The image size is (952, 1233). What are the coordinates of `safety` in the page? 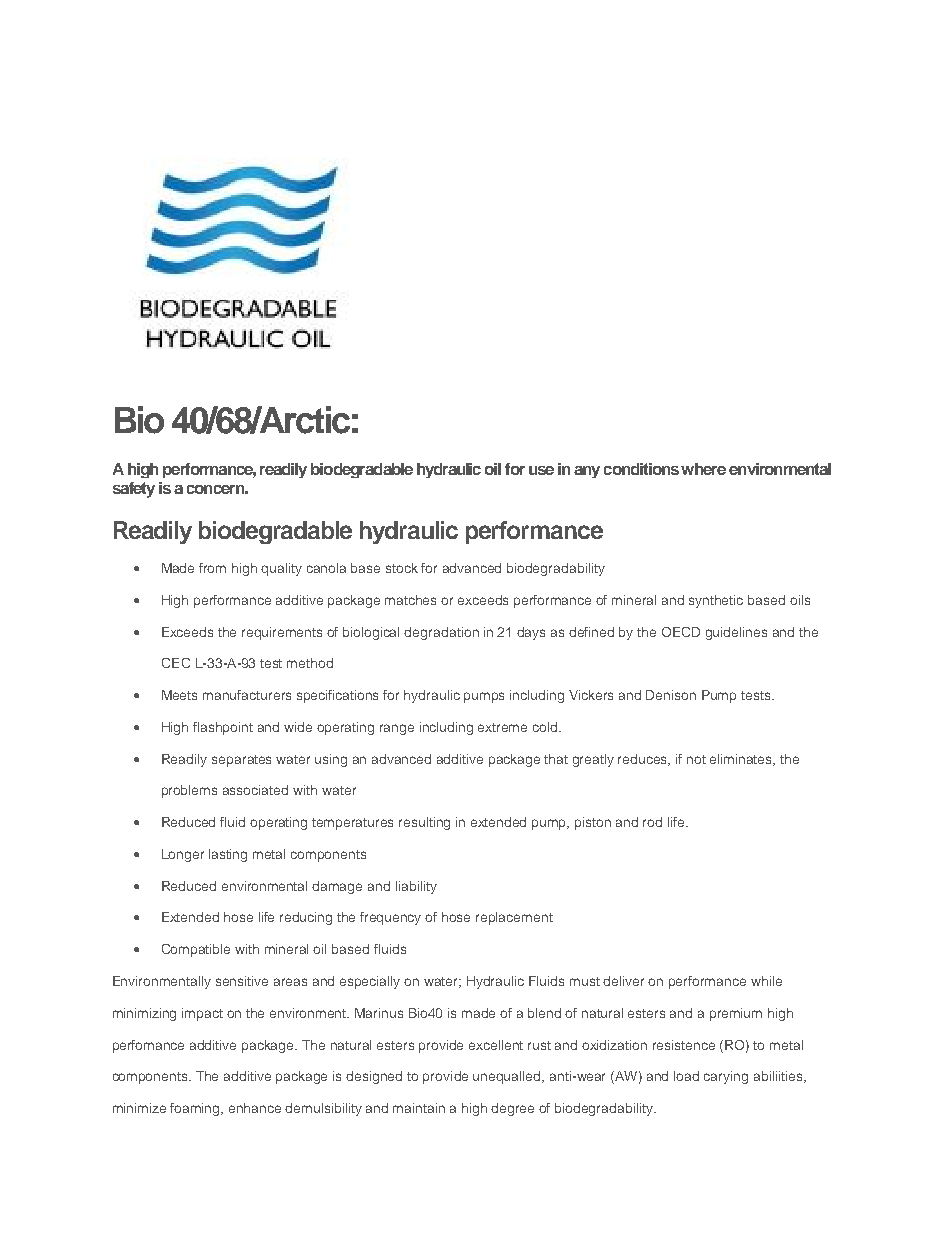 It's located at (134, 490).
